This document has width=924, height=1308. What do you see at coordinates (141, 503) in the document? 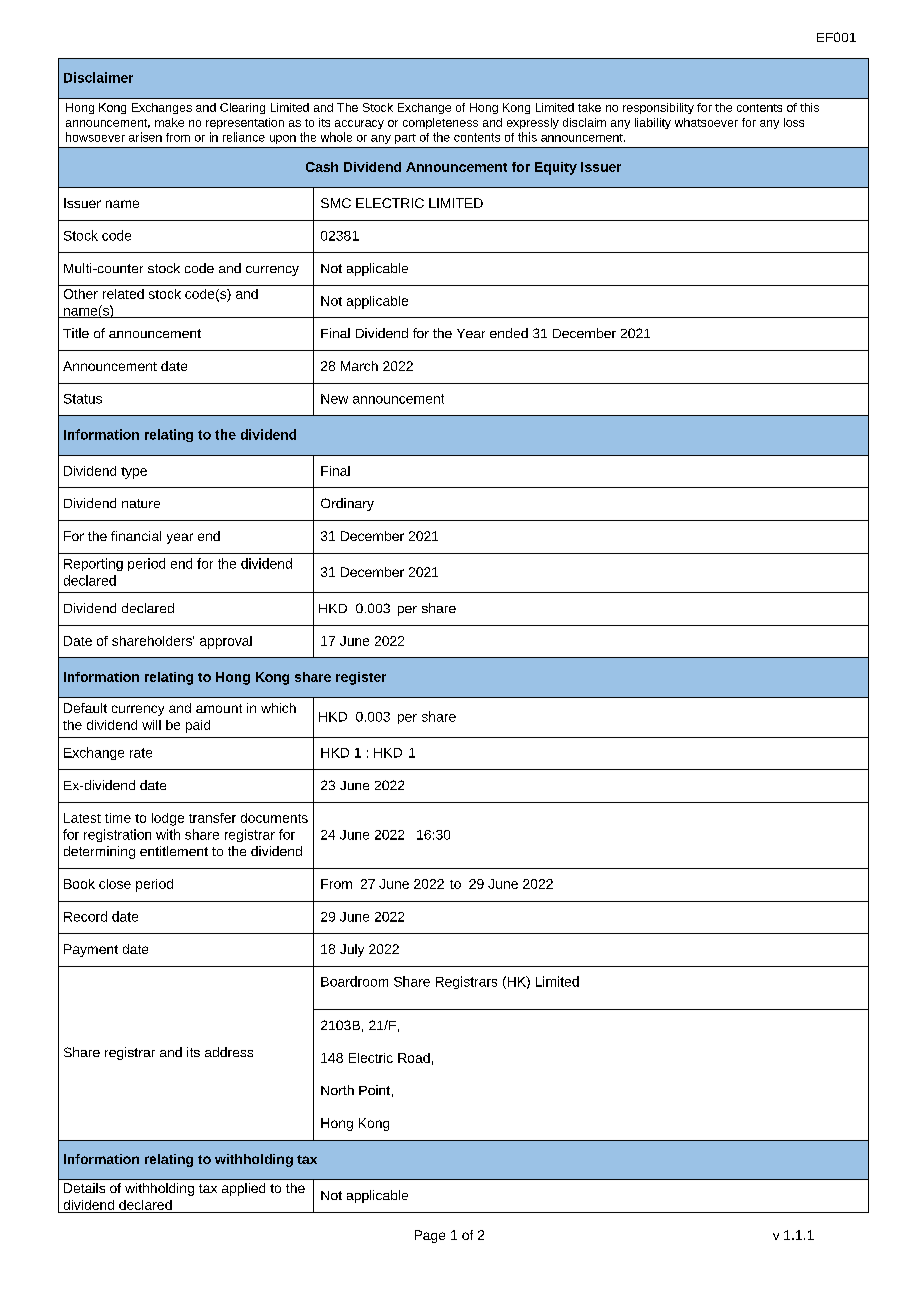
I see `nature` at bounding box center [141, 503].
